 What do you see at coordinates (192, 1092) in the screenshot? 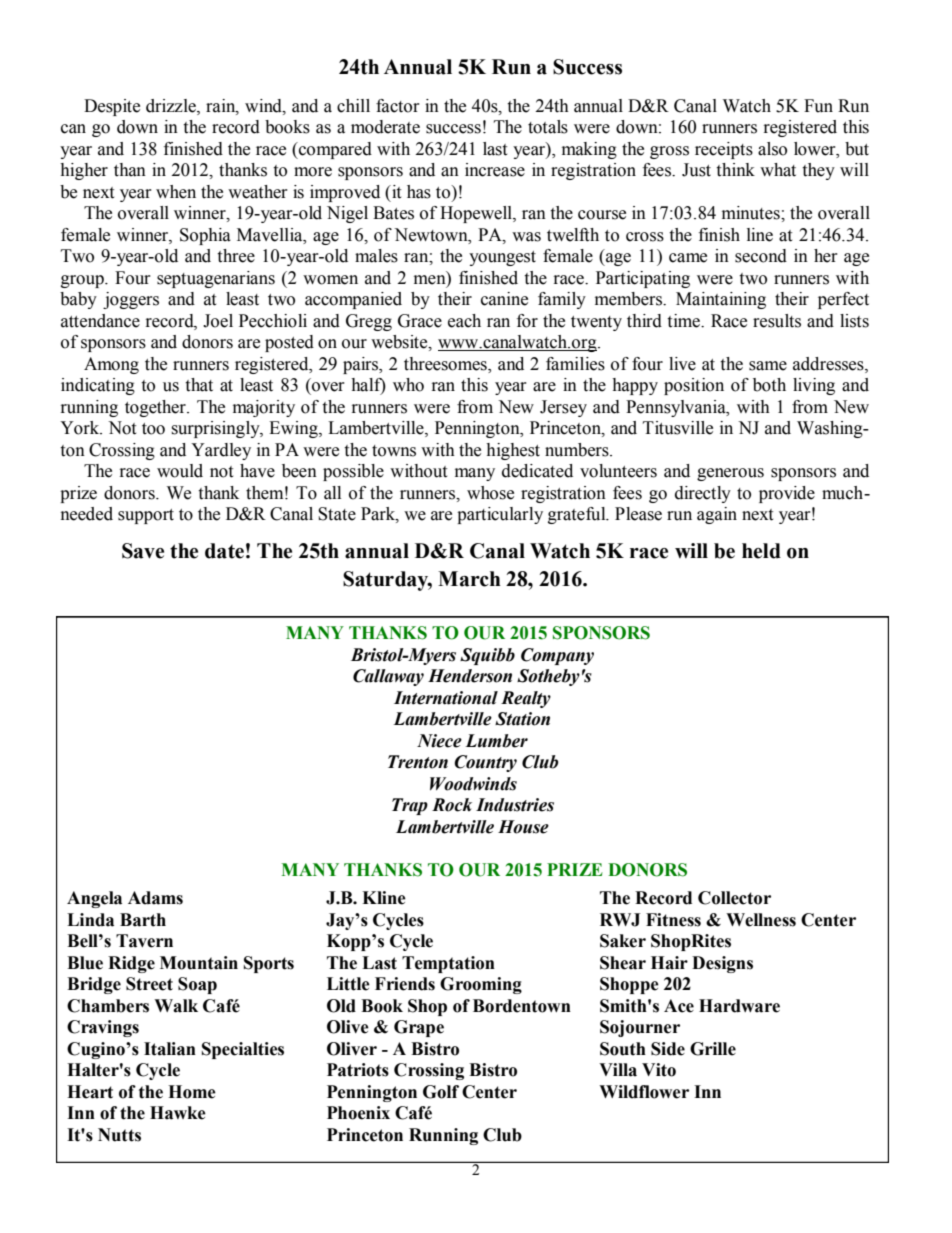
I see `Home` at bounding box center [192, 1092].
